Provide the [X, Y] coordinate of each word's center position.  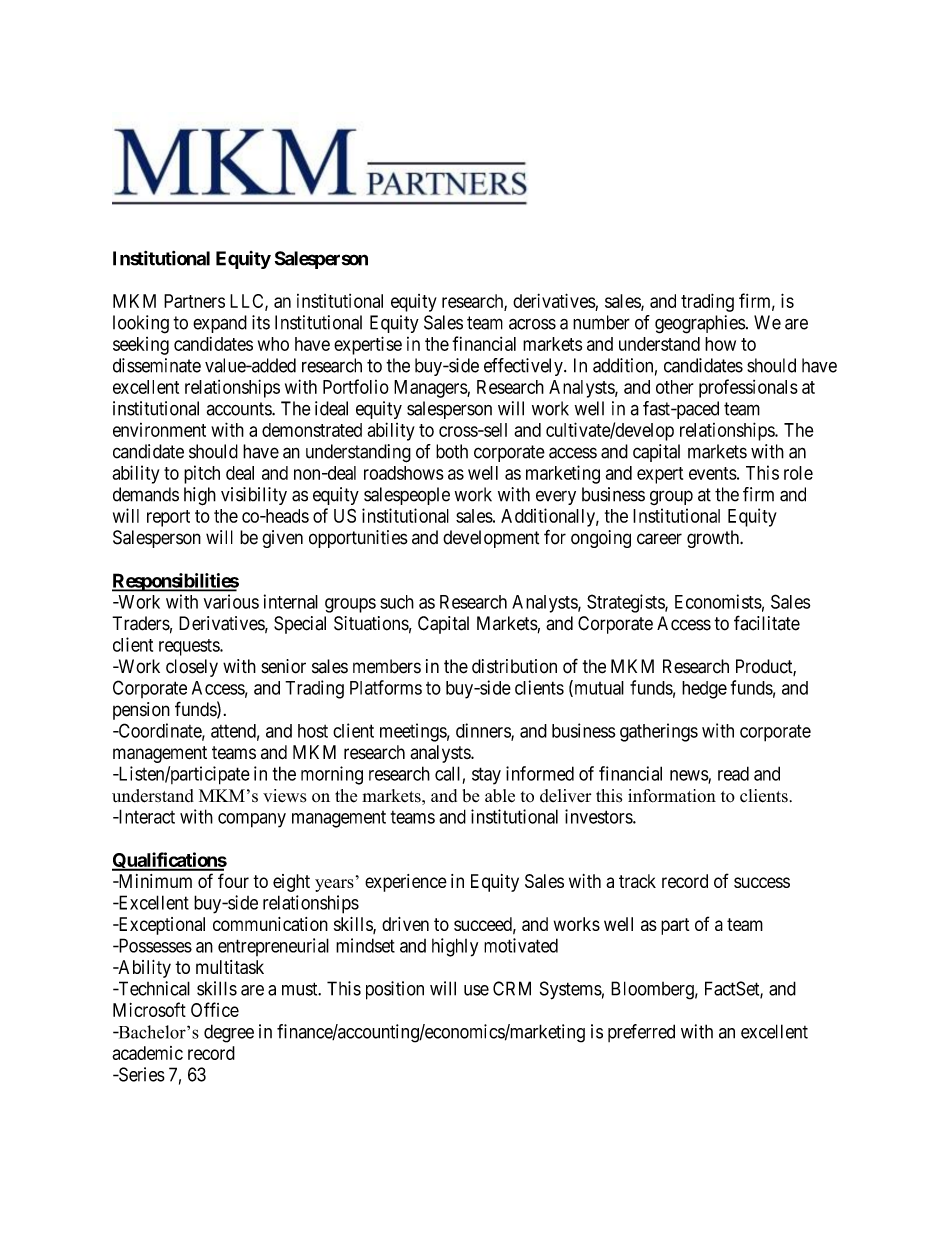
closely [192, 668]
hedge [704, 690]
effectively [524, 367]
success [762, 882]
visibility [254, 496]
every [556, 497]
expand [220, 324]
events [713, 473]
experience [406, 883]
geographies [700, 324]
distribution [514, 666]
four [233, 880]
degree [229, 1033]
